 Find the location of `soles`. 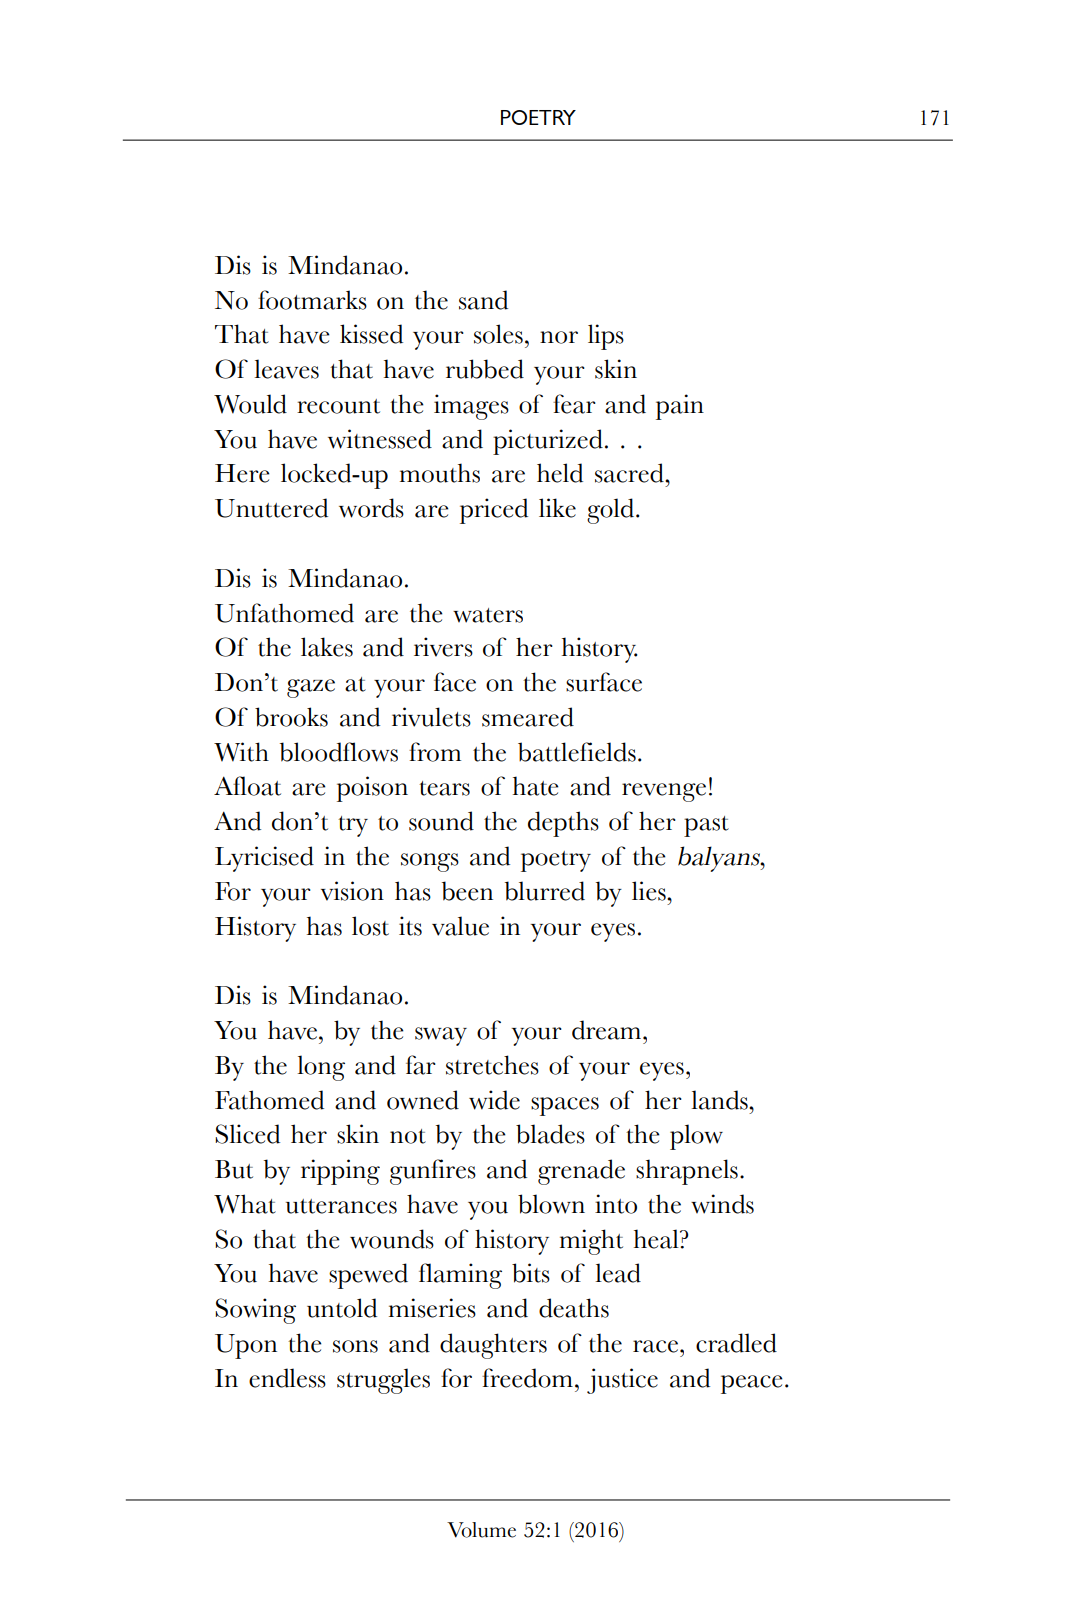

soles is located at coordinates (498, 334).
